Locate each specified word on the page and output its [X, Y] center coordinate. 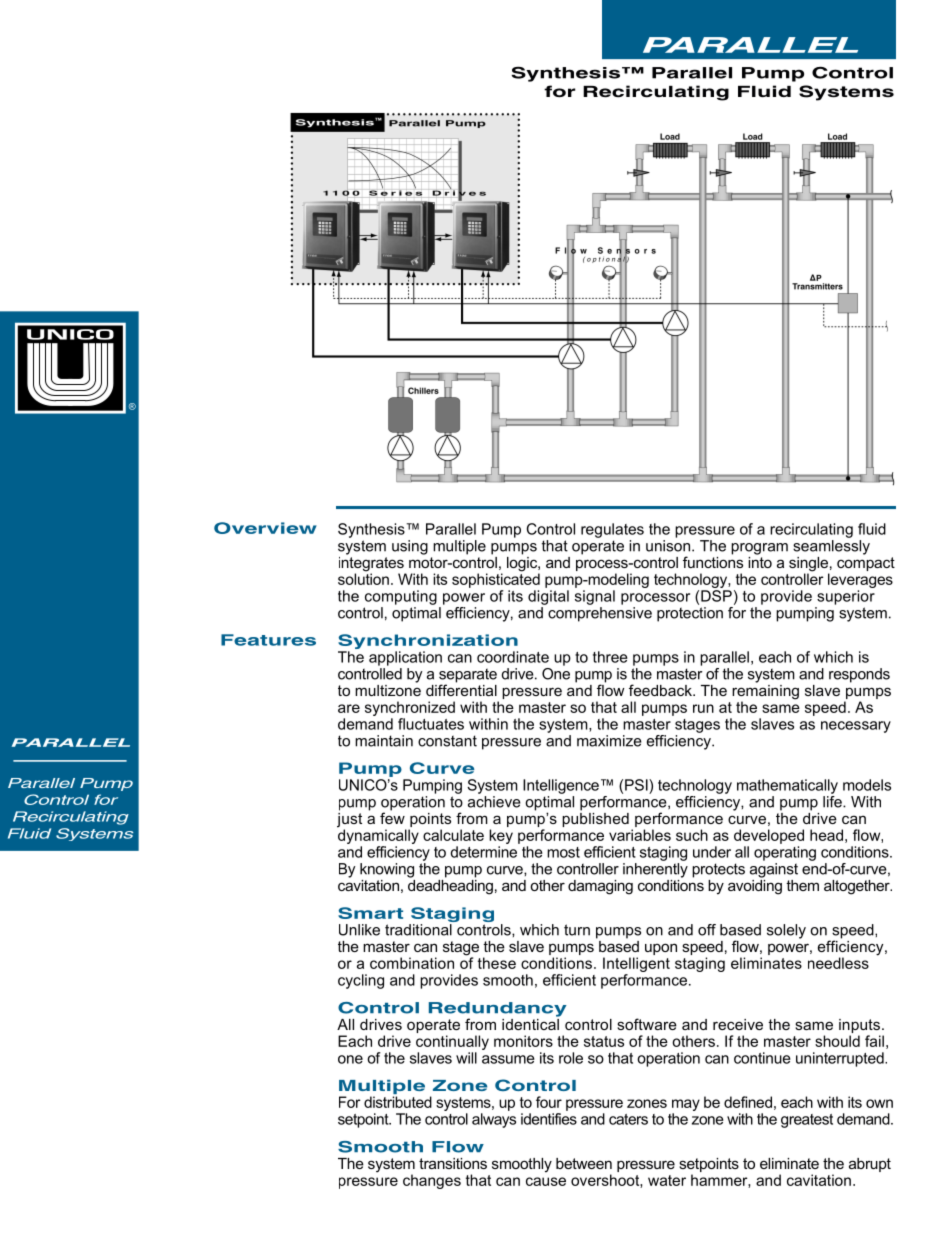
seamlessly [831, 546]
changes [432, 1181]
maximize [609, 741]
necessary [856, 727]
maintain [384, 741]
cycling [361, 981]
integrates [372, 564]
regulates [612, 530]
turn [577, 930]
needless [838, 963]
